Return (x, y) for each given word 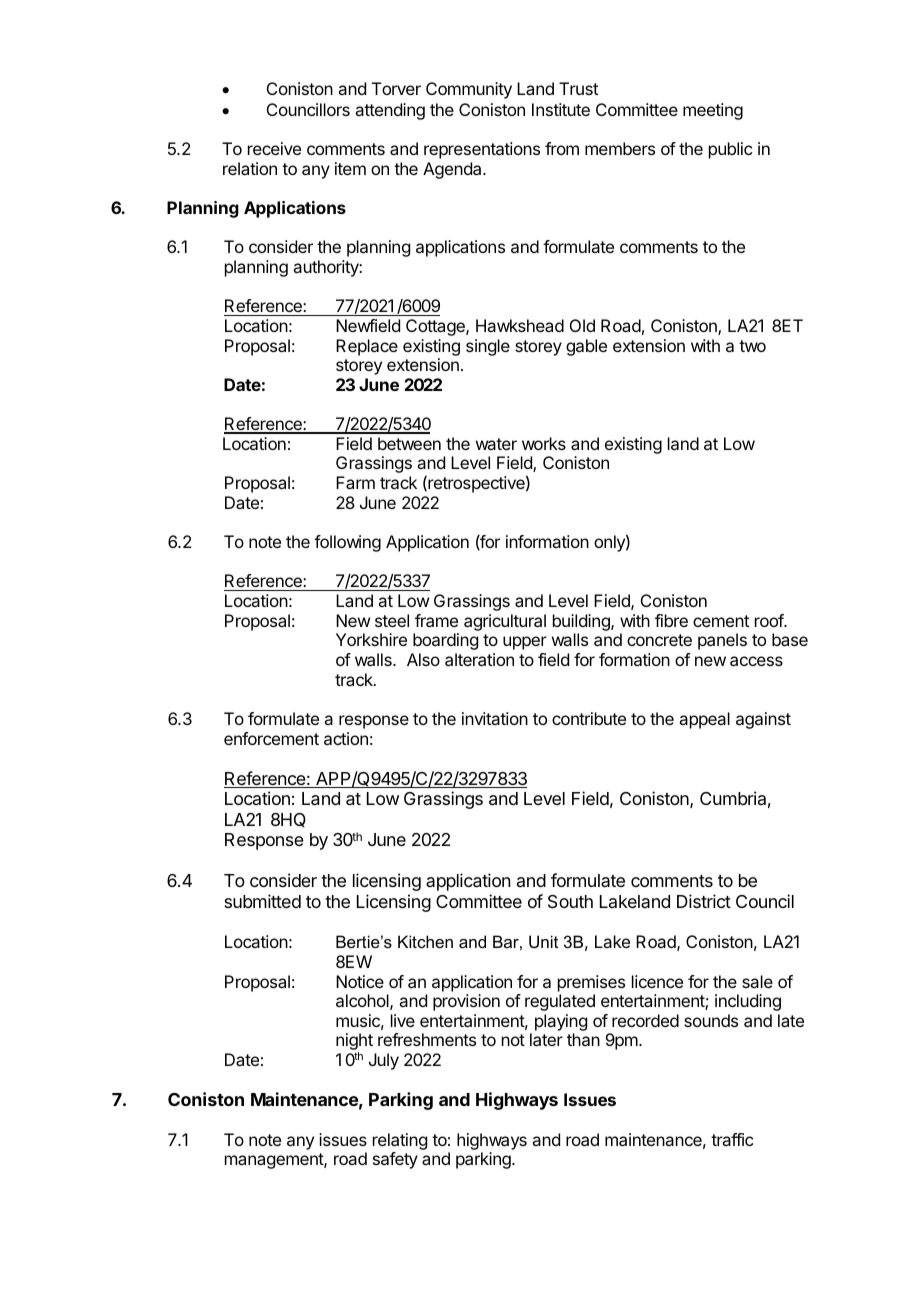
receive (274, 148)
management (275, 1161)
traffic (732, 1139)
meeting (713, 111)
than (583, 1039)
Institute (561, 109)
